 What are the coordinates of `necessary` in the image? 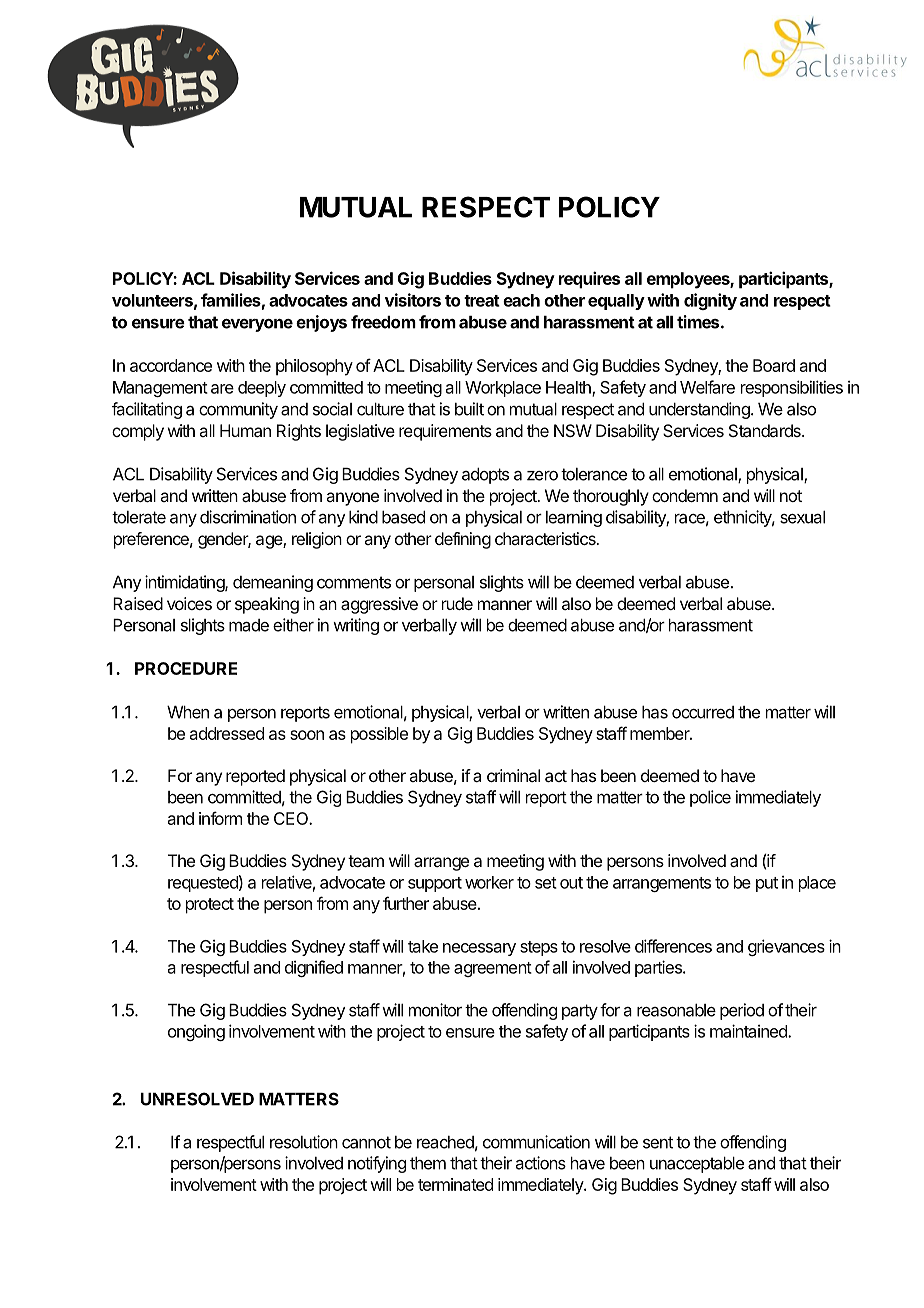 It's located at (479, 949).
